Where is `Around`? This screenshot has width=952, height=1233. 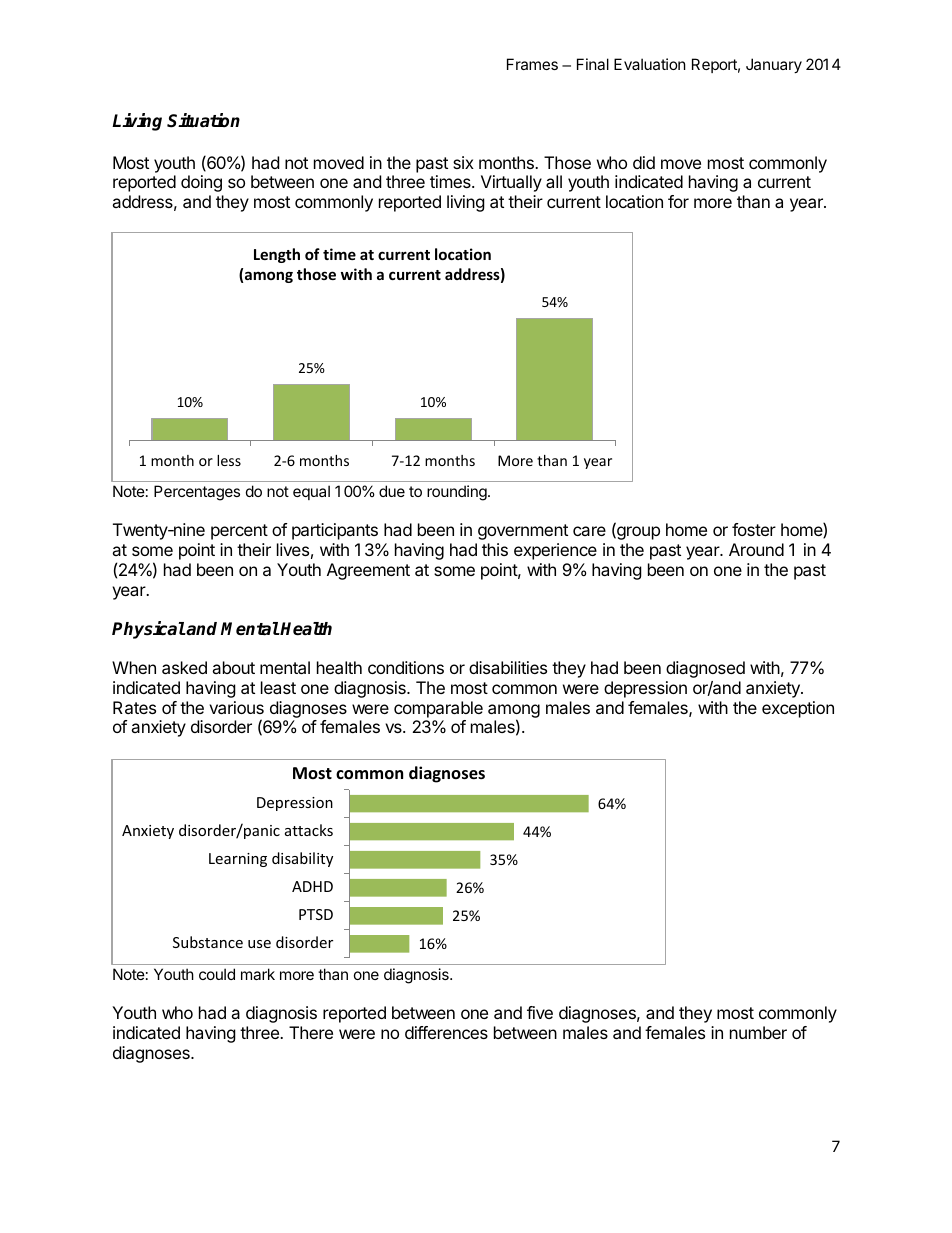 Around is located at coordinates (756, 549).
